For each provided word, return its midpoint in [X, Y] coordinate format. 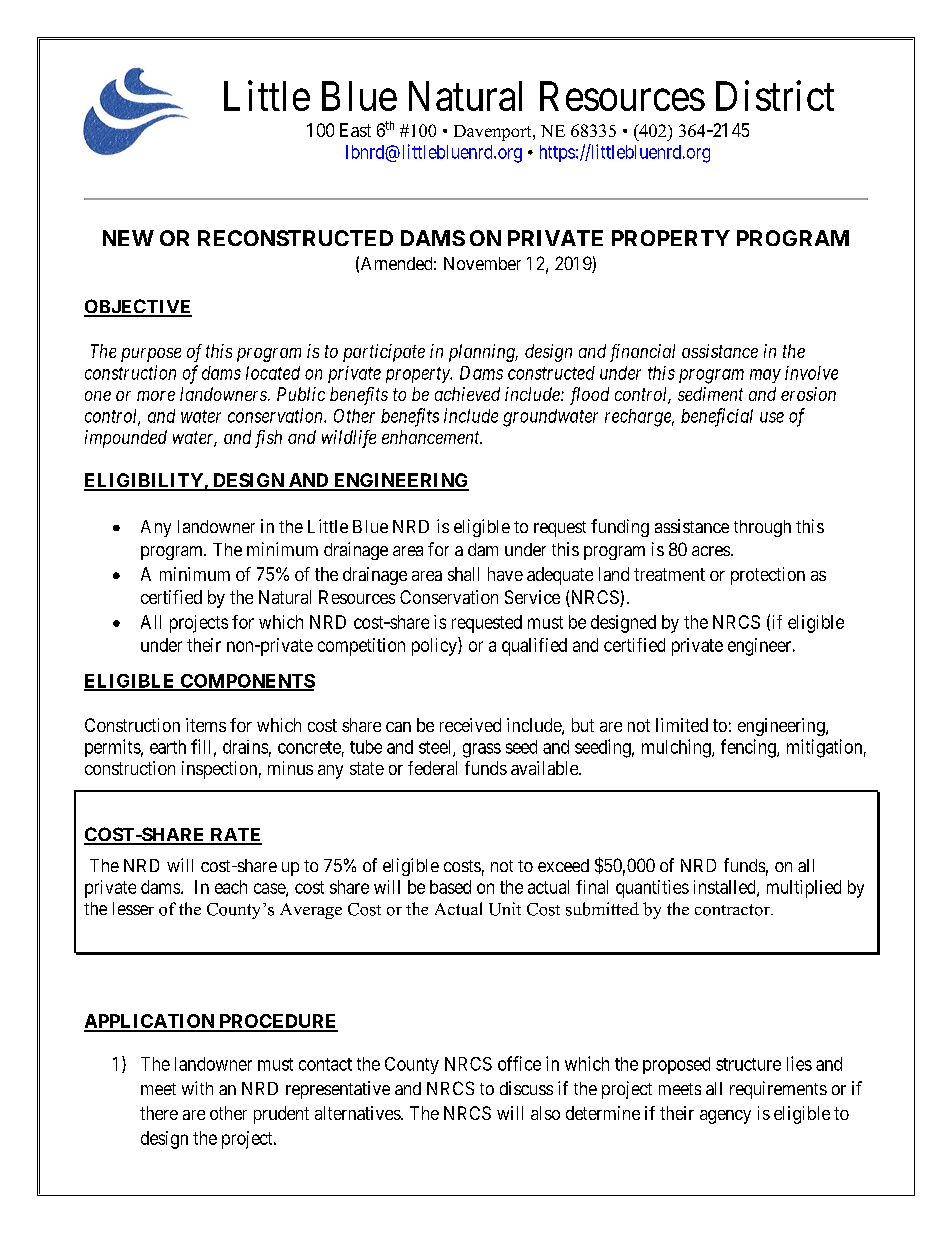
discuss [526, 1088]
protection [768, 576]
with [197, 1088]
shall [463, 574]
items [206, 725]
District [775, 96]
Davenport [494, 133]
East [355, 130]
